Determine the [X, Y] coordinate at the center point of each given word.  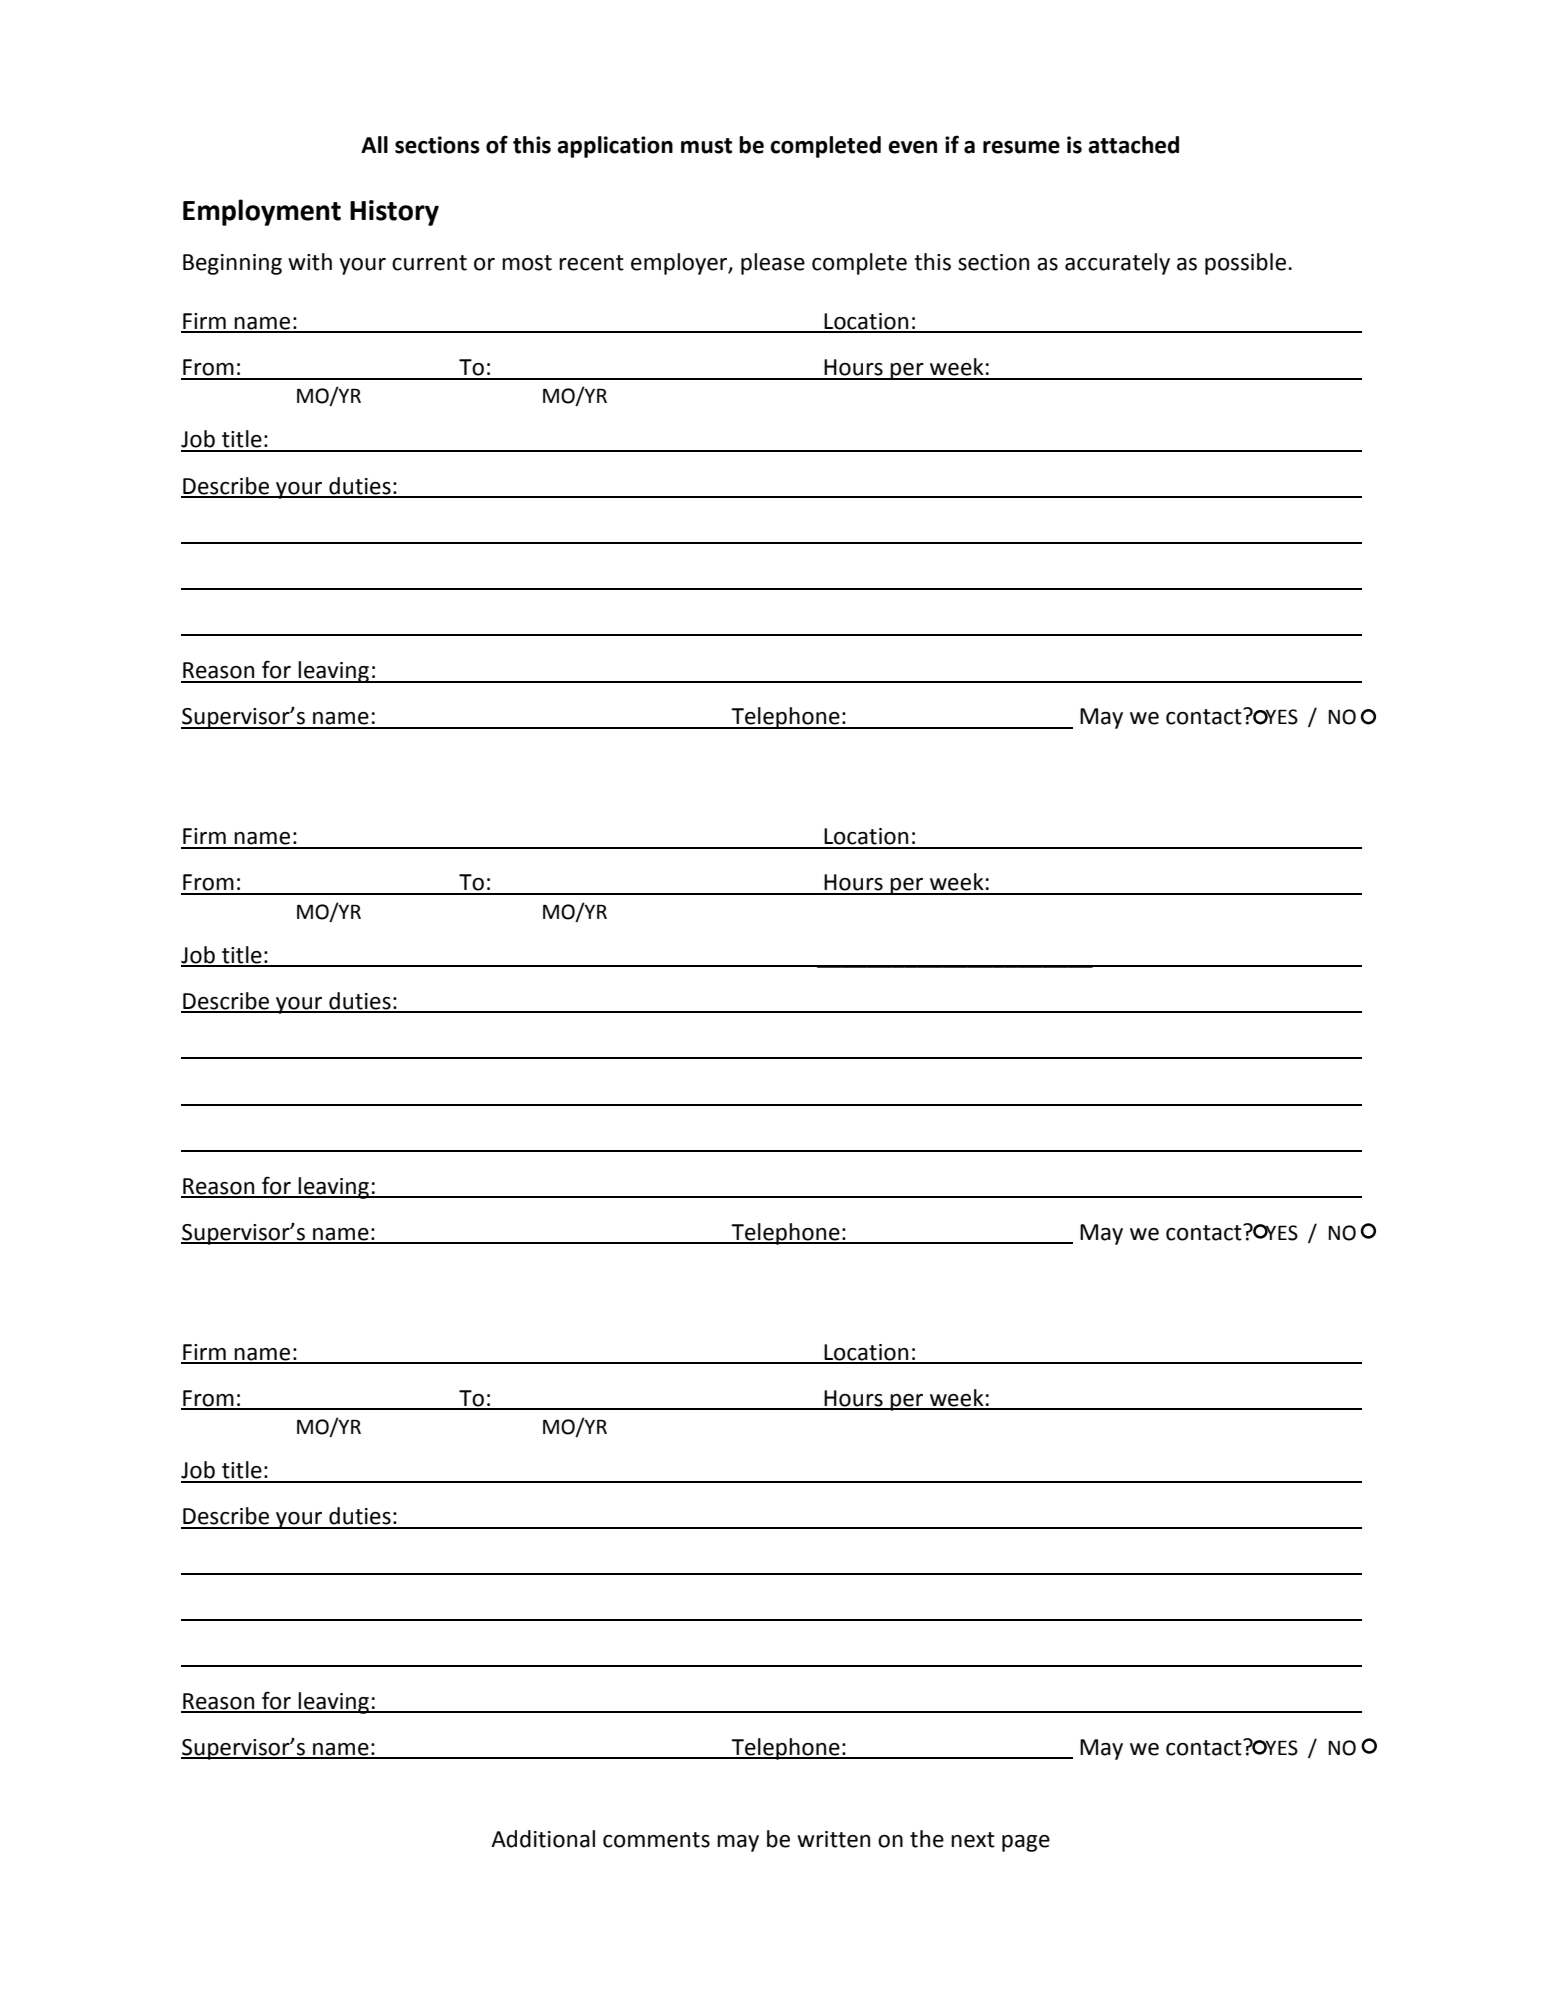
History [394, 213]
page [1026, 1843]
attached [1133, 145]
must [706, 146]
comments [656, 1840]
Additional [543, 1839]
